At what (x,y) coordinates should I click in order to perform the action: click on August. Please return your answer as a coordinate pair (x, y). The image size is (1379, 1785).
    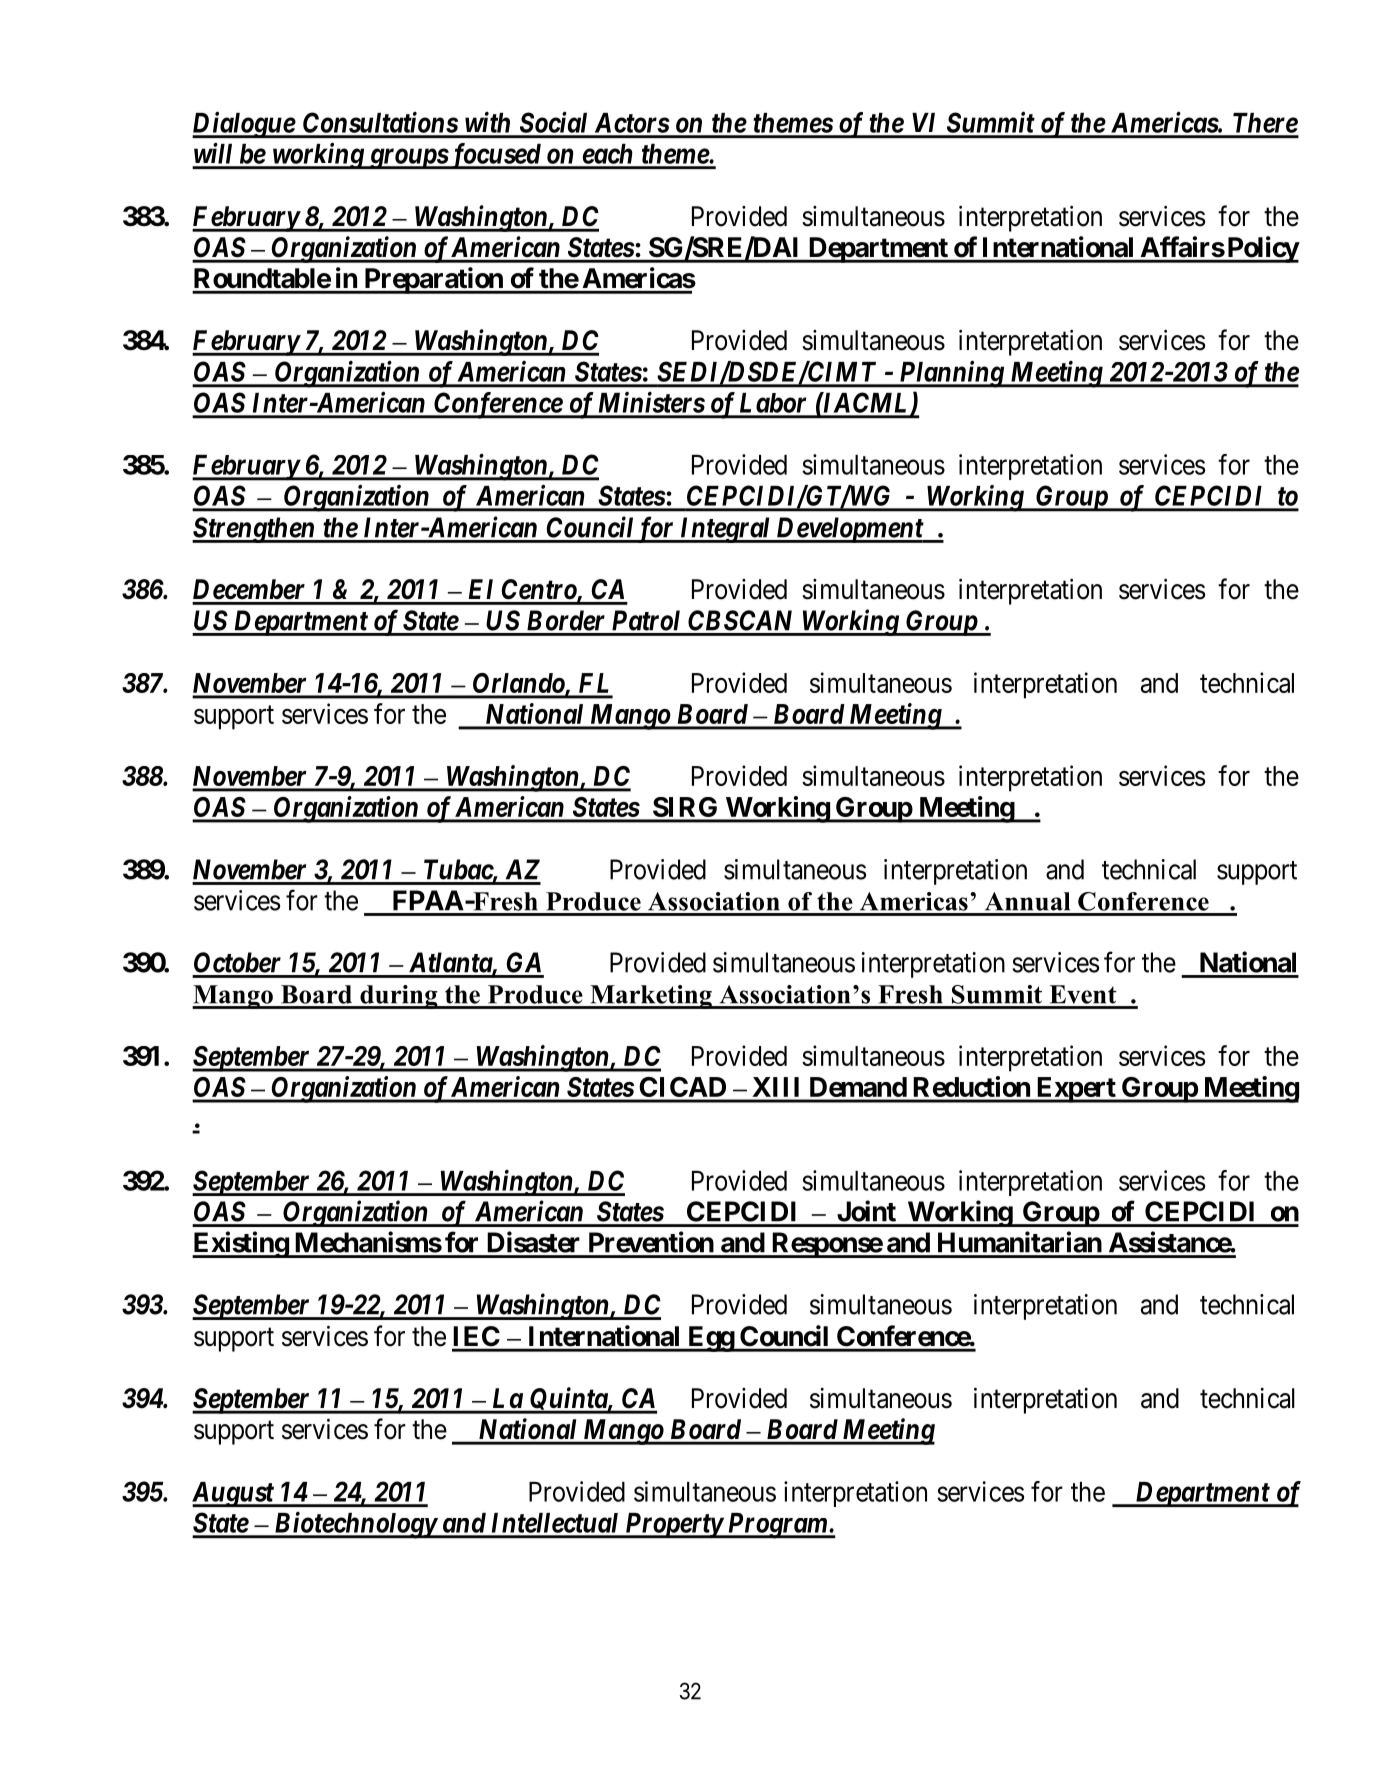
    Looking at the image, I should click on (233, 1494).
